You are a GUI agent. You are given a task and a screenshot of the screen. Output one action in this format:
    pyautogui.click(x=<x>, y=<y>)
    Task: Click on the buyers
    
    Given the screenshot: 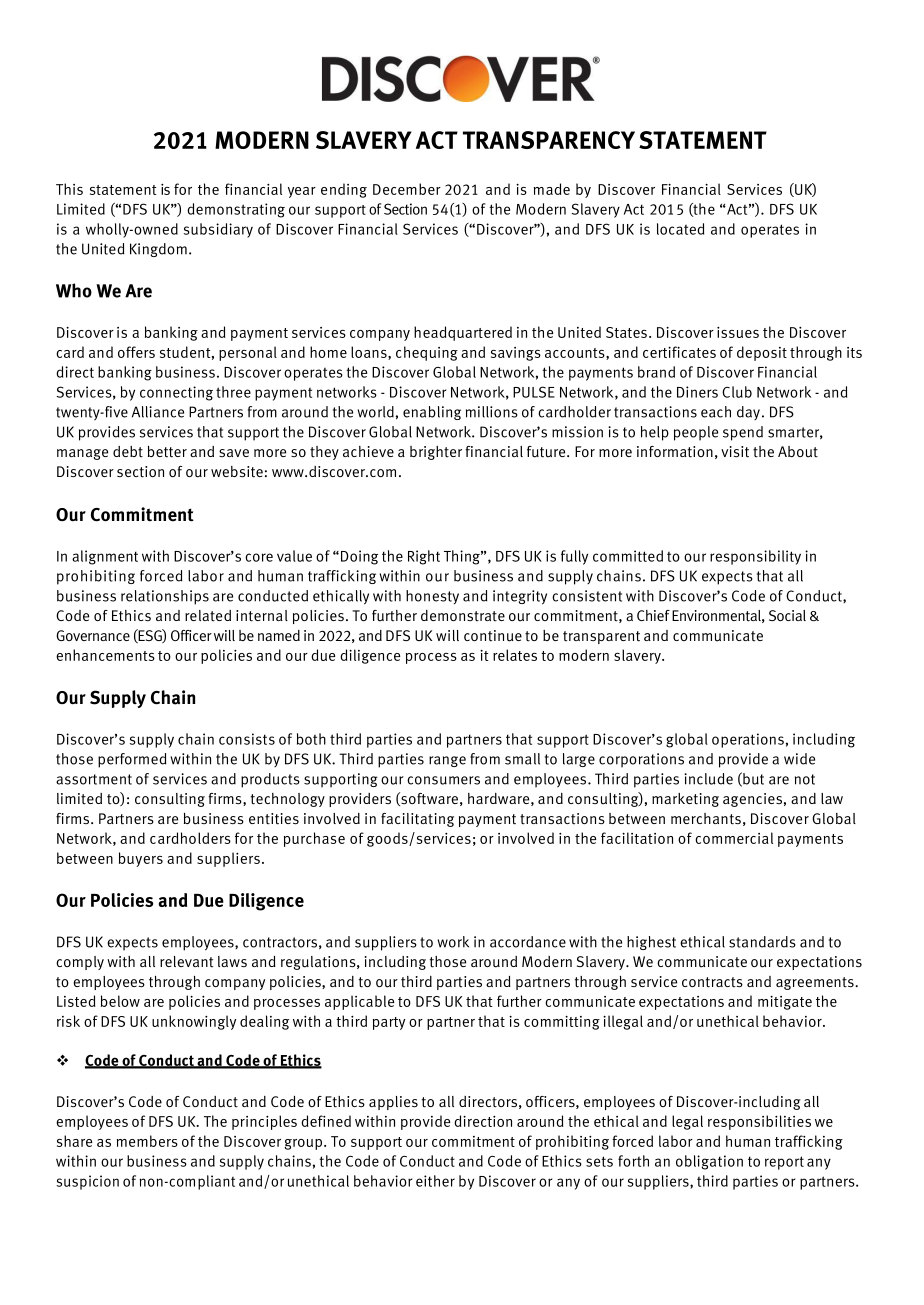 What is the action you would take?
    pyautogui.click(x=141, y=859)
